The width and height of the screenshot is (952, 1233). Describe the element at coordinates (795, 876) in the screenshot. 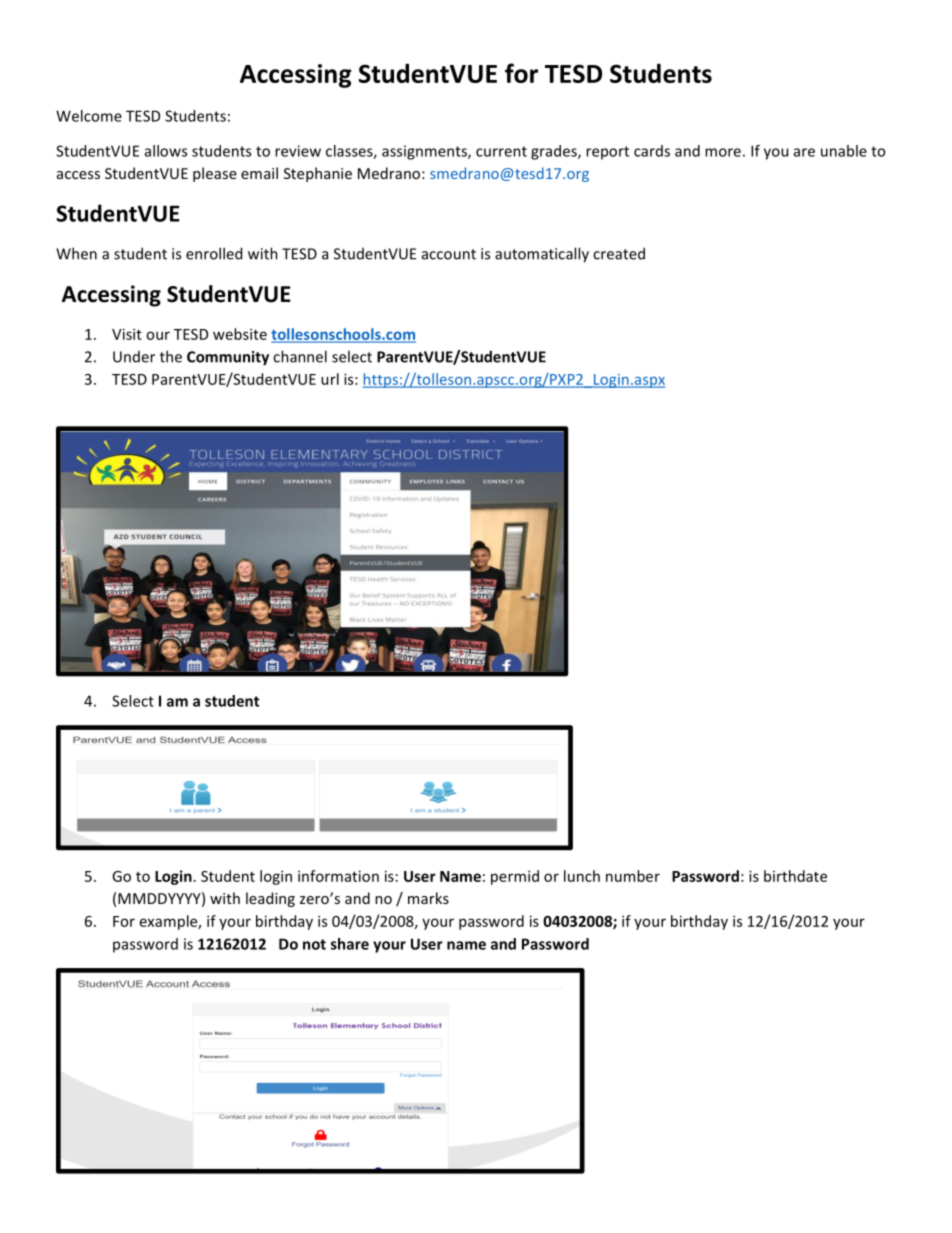

I see `birthdate` at that location.
